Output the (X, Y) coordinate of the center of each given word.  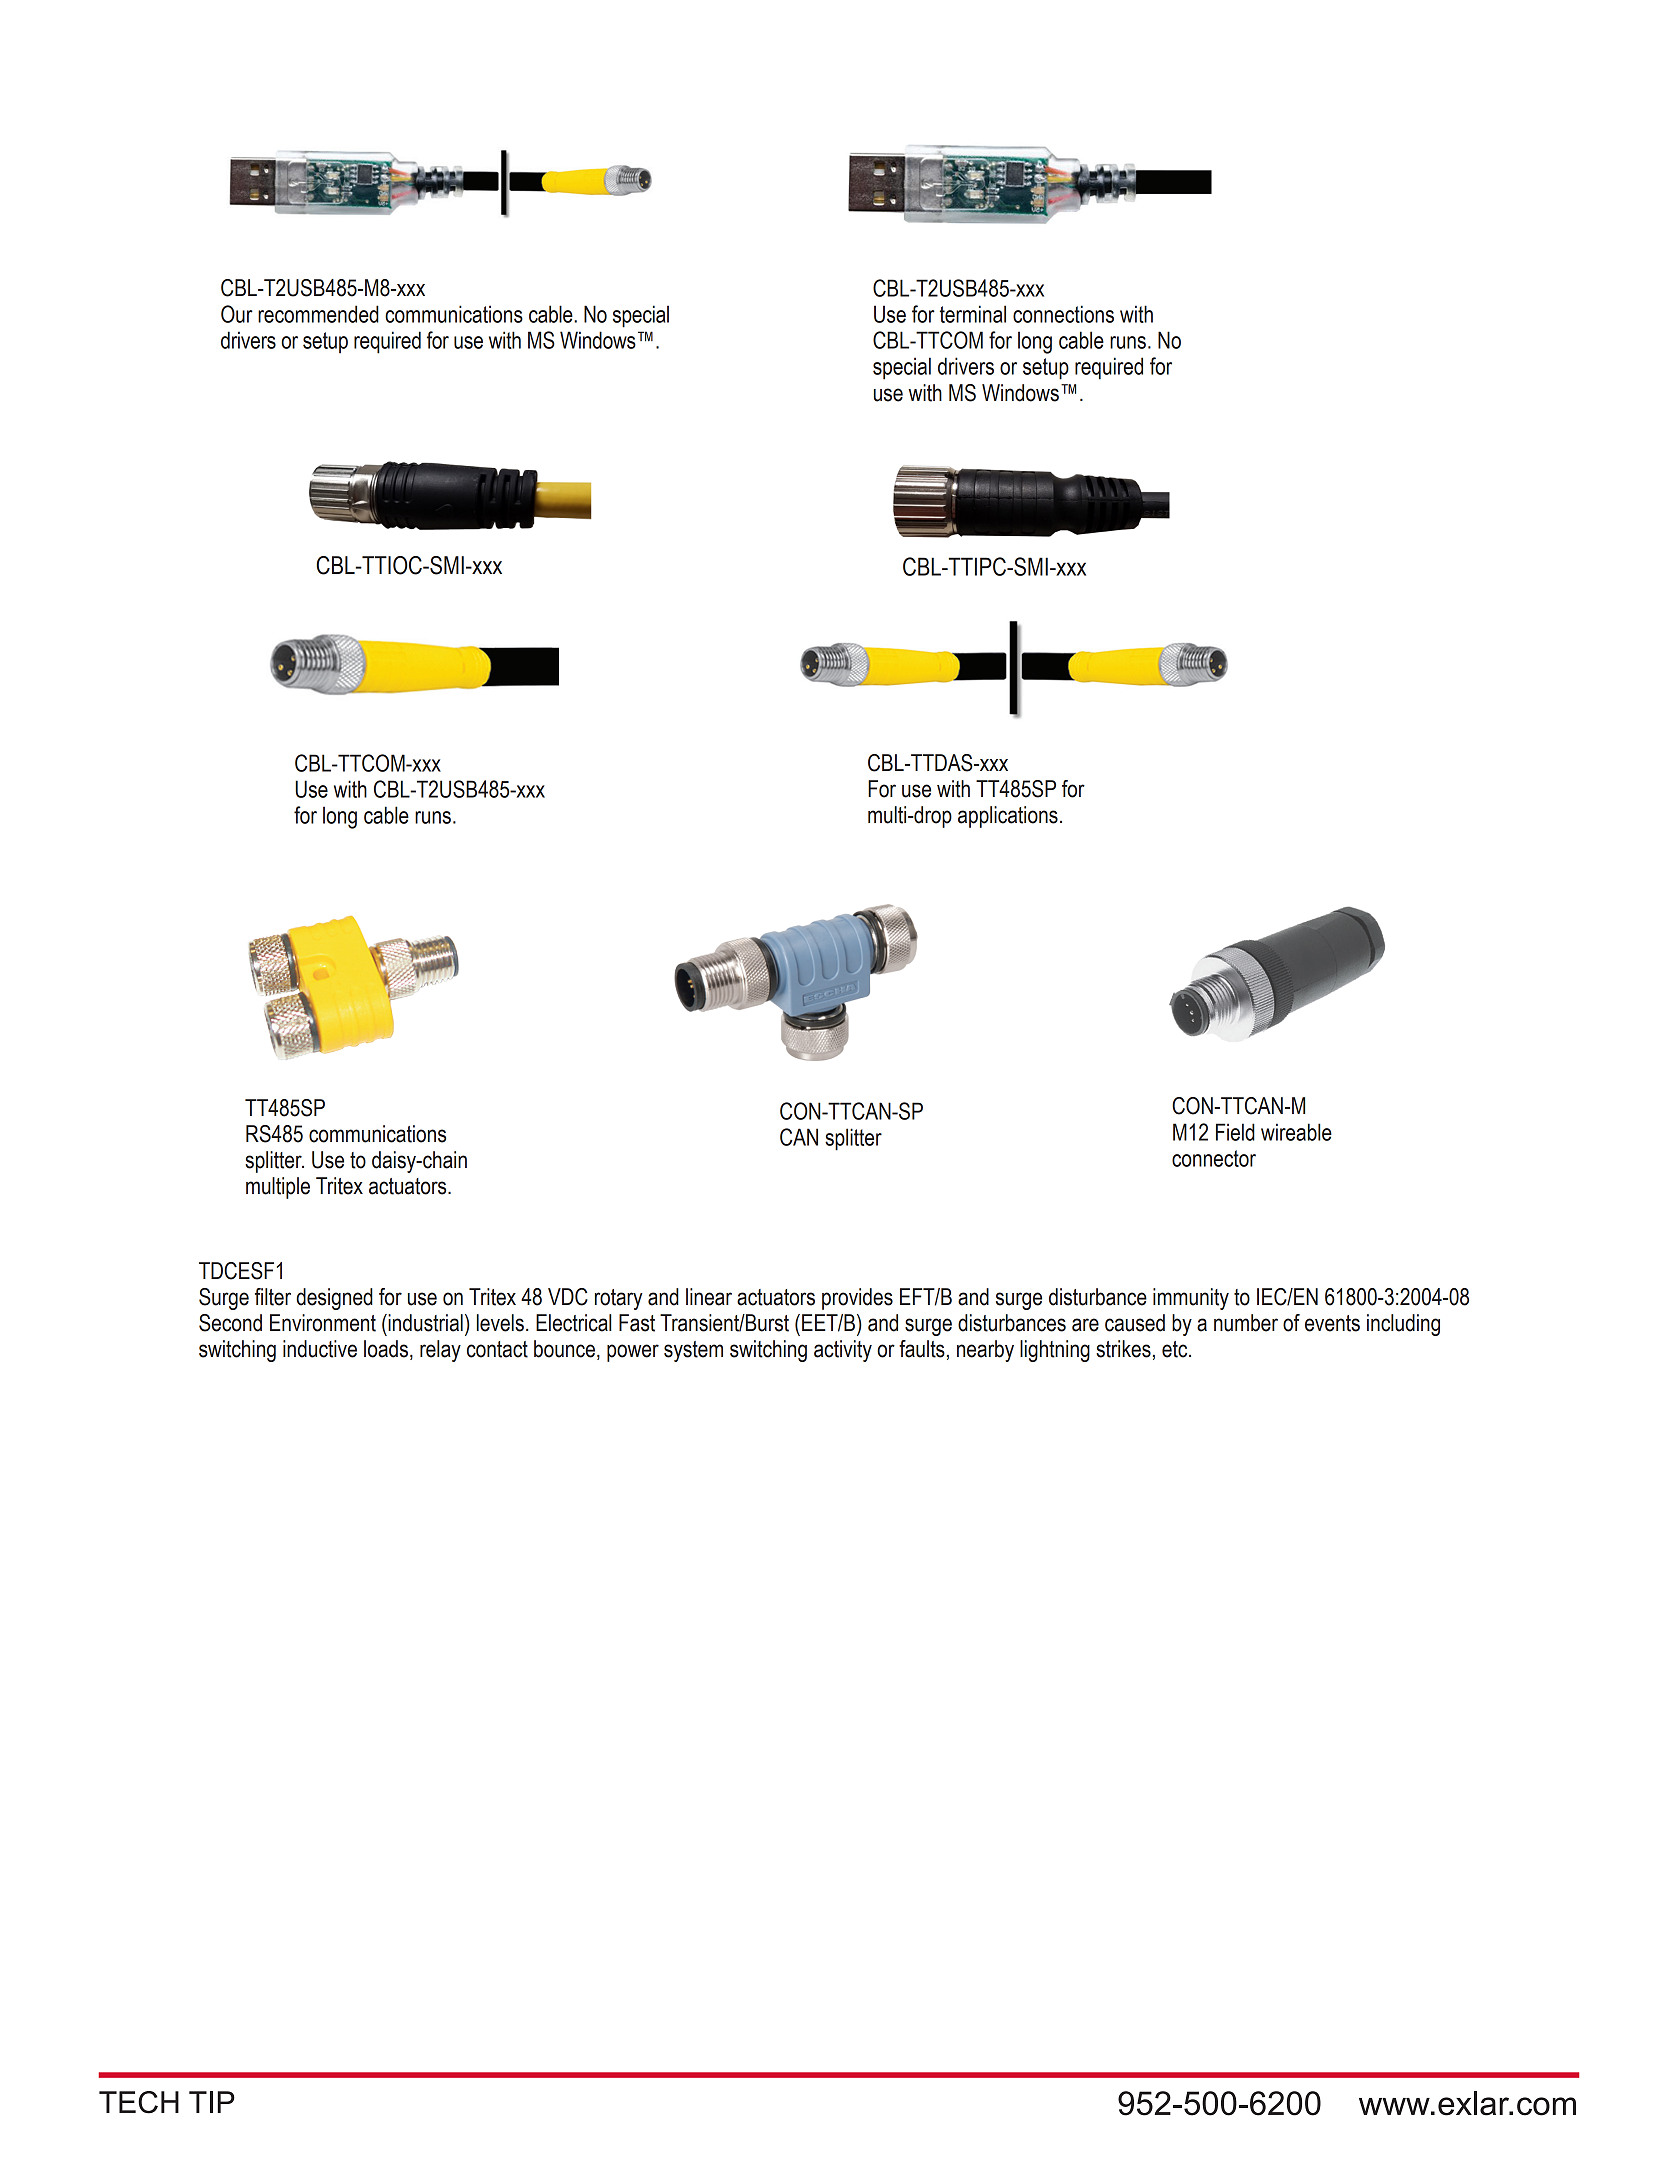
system (693, 1351)
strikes (1123, 1349)
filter (273, 1297)
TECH (139, 2102)
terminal (973, 314)
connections (1063, 314)
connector (1214, 1158)
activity (843, 1351)
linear (709, 1297)
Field (1235, 1132)
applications (1008, 817)
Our (237, 314)
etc (1176, 1349)
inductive (320, 1349)
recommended (318, 314)
